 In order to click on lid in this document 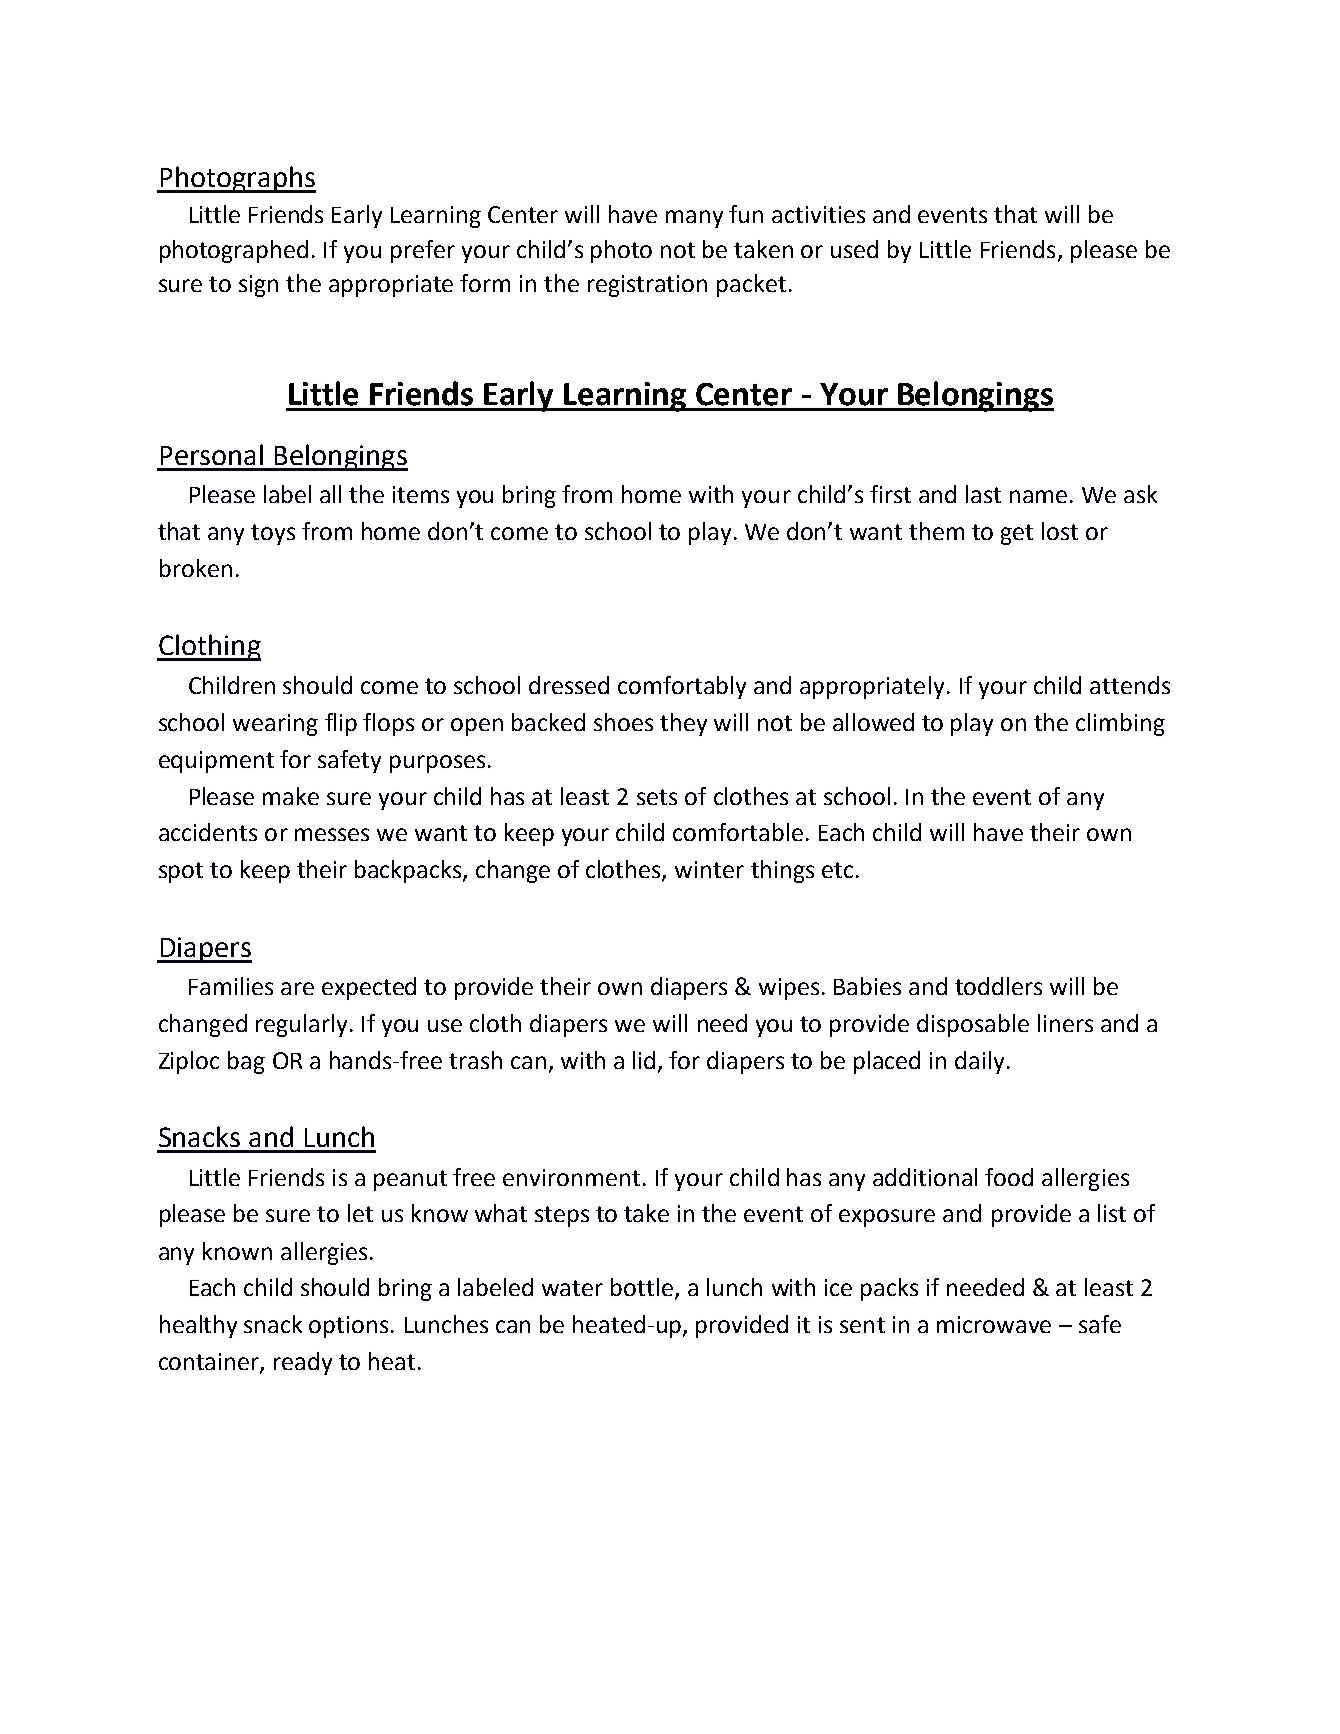, I will do `click(644, 1060)`.
